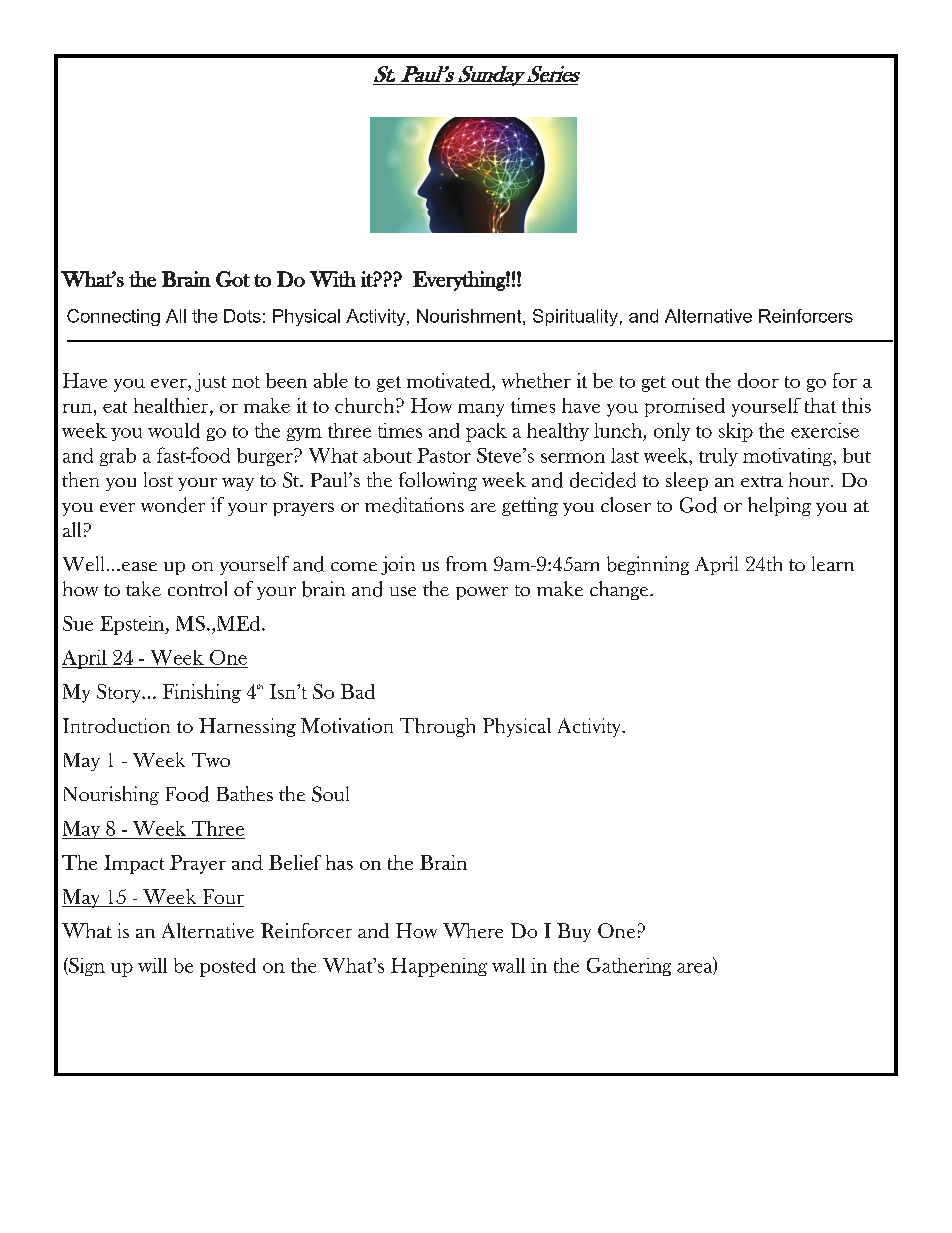  What do you see at coordinates (758, 380) in the screenshot?
I see `door` at bounding box center [758, 380].
